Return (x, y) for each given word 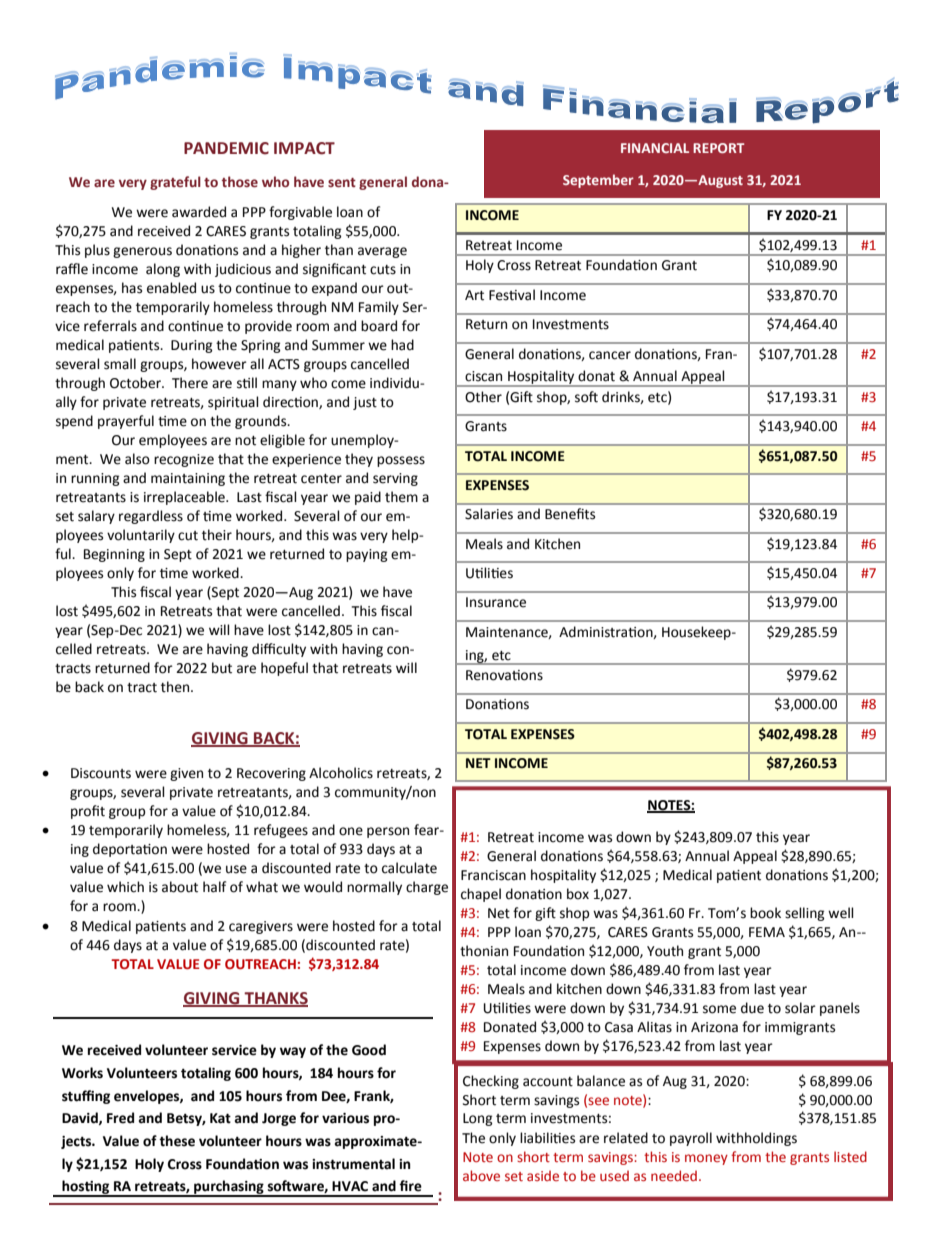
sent (342, 183)
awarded (199, 212)
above (481, 1175)
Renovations (504, 675)
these (177, 1141)
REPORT (719, 148)
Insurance (496, 602)
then (176, 687)
